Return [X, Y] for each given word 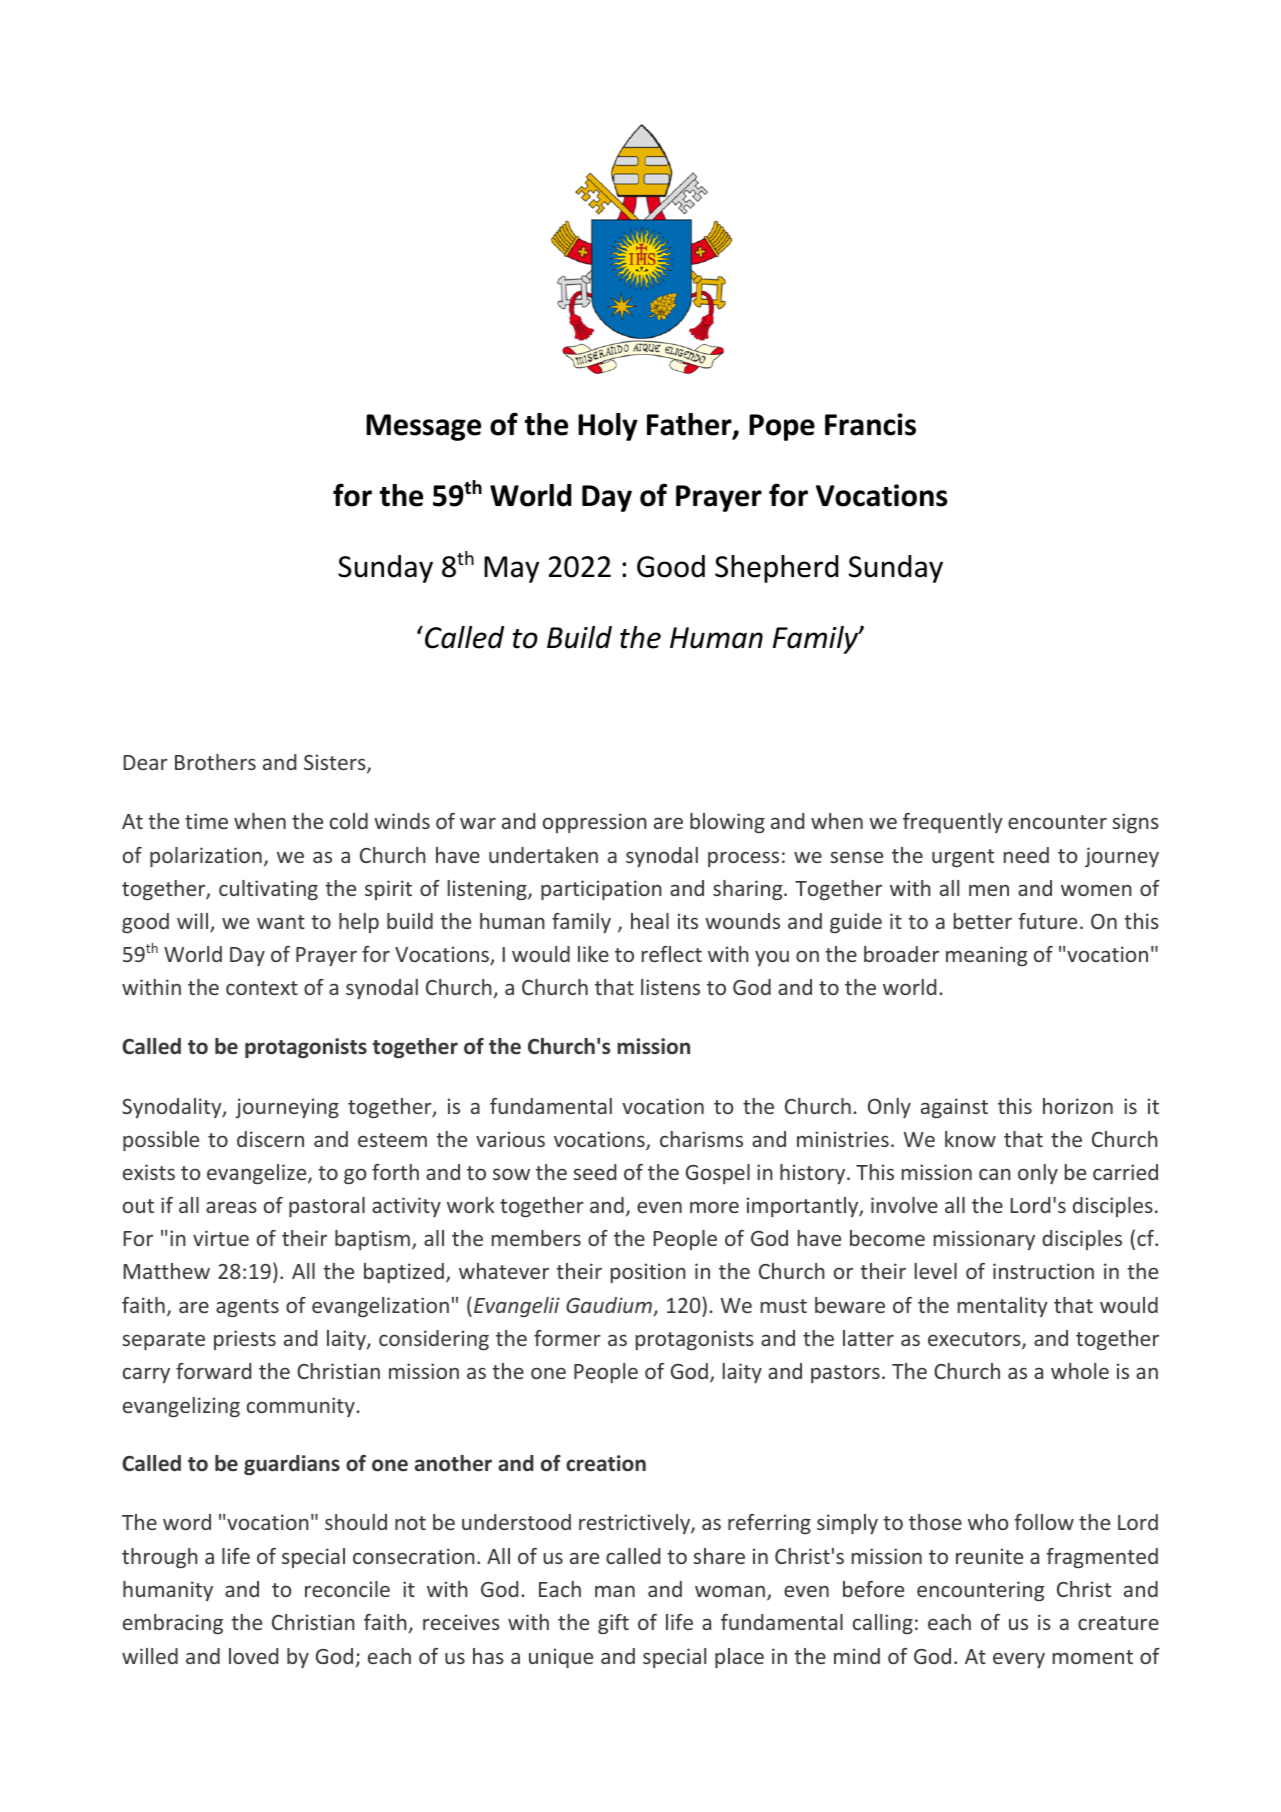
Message [423, 427]
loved [253, 1656]
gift [613, 1624]
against [954, 1108]
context [262, 988]
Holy [608, 427]
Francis [870, 424]
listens [670, 987]
